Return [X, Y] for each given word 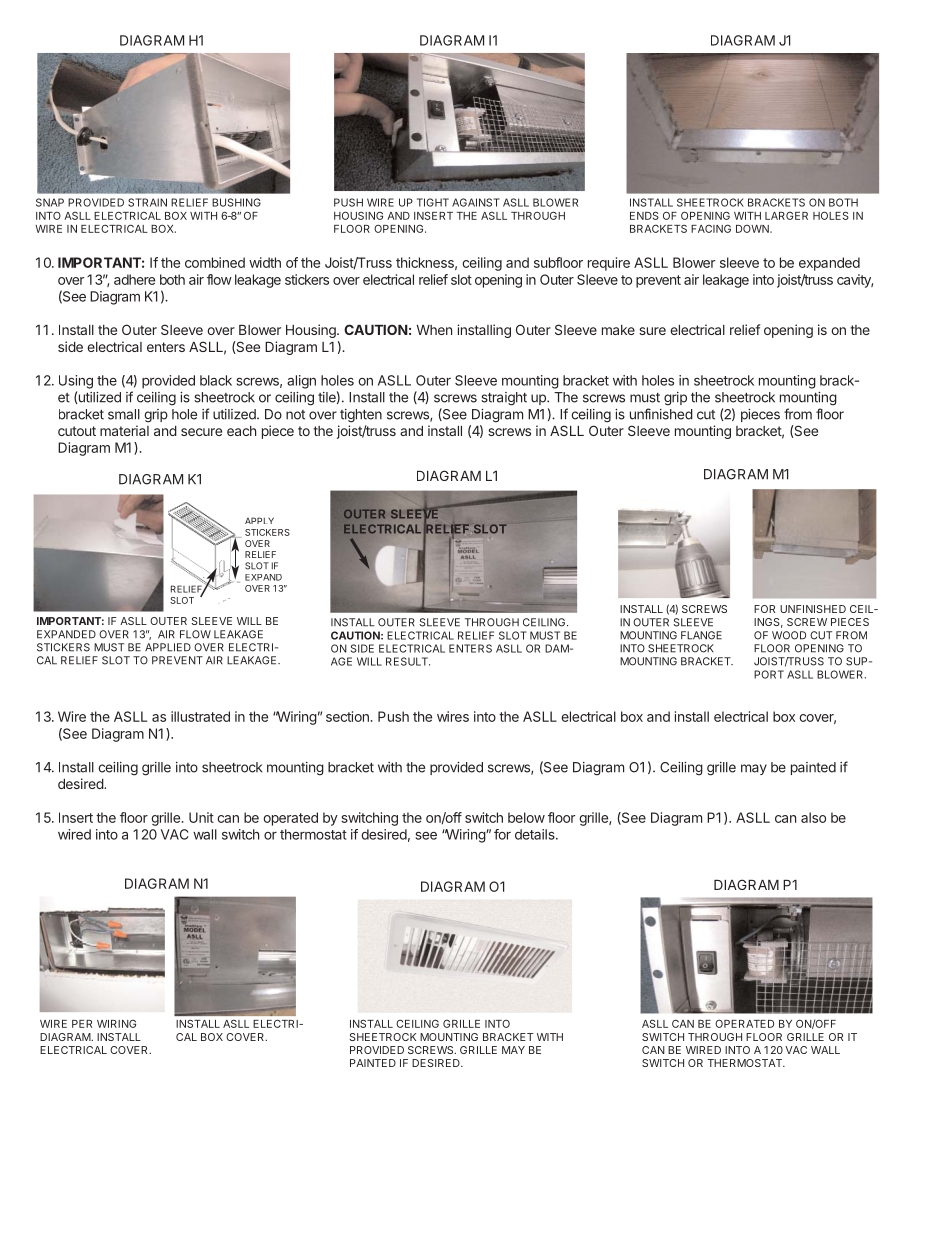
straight [504, 399]
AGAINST [476, 202]
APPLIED [168, 647]
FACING [711, 228]
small [124, 414]
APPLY [259, 520]
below [526, 817]
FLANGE [701, 635]
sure [652, 331]
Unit [201, 817]
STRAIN [147, 202]
